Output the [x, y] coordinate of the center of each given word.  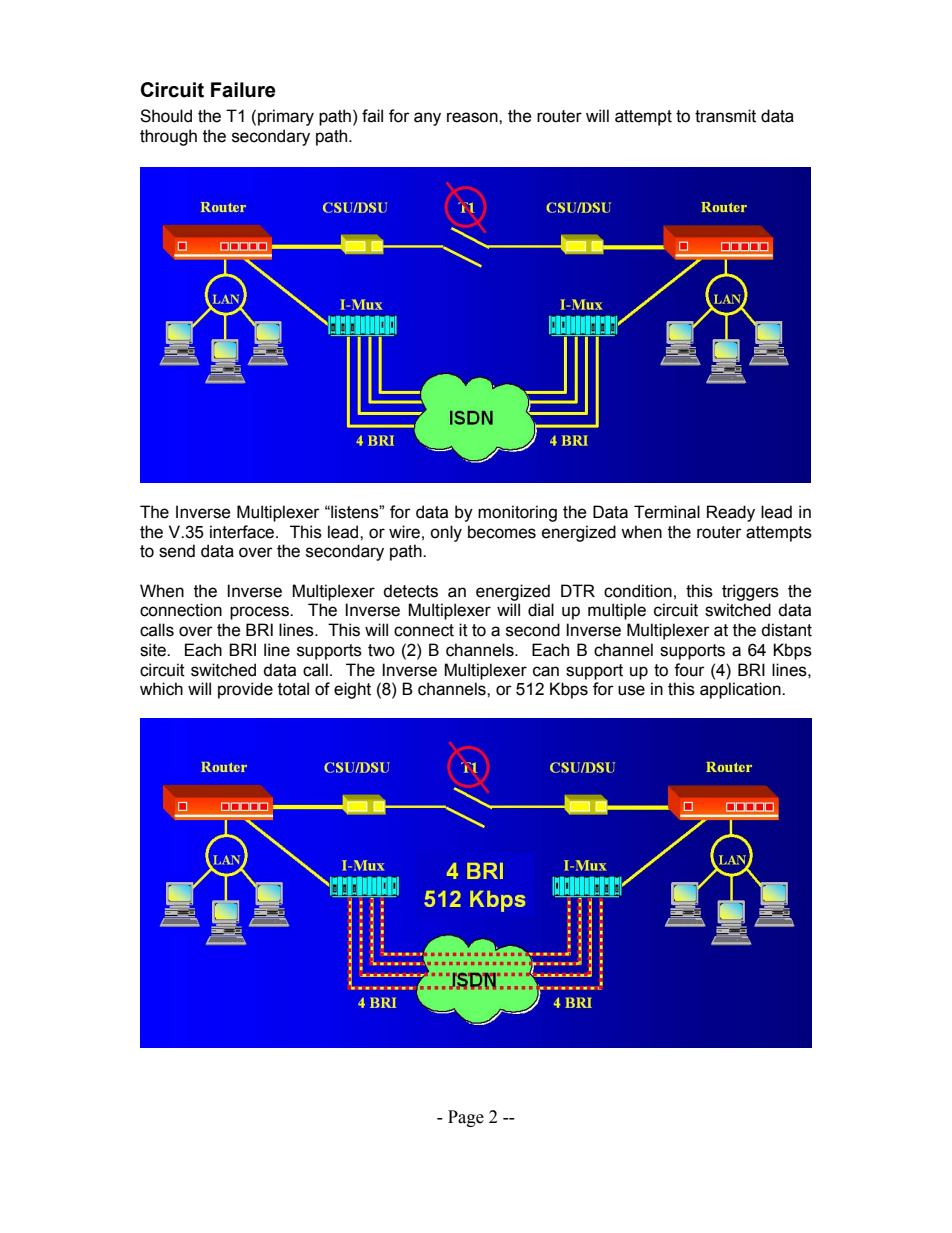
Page [466, 1118]
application [741, 690]
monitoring [517, 513]
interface [243, 532]
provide [245, 690]
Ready [731, 513]
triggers [750, 592]
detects [410, 591]
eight [352, 690]
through [168, 137]
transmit [725, 116]
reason [473, 117]
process [260, 613]
